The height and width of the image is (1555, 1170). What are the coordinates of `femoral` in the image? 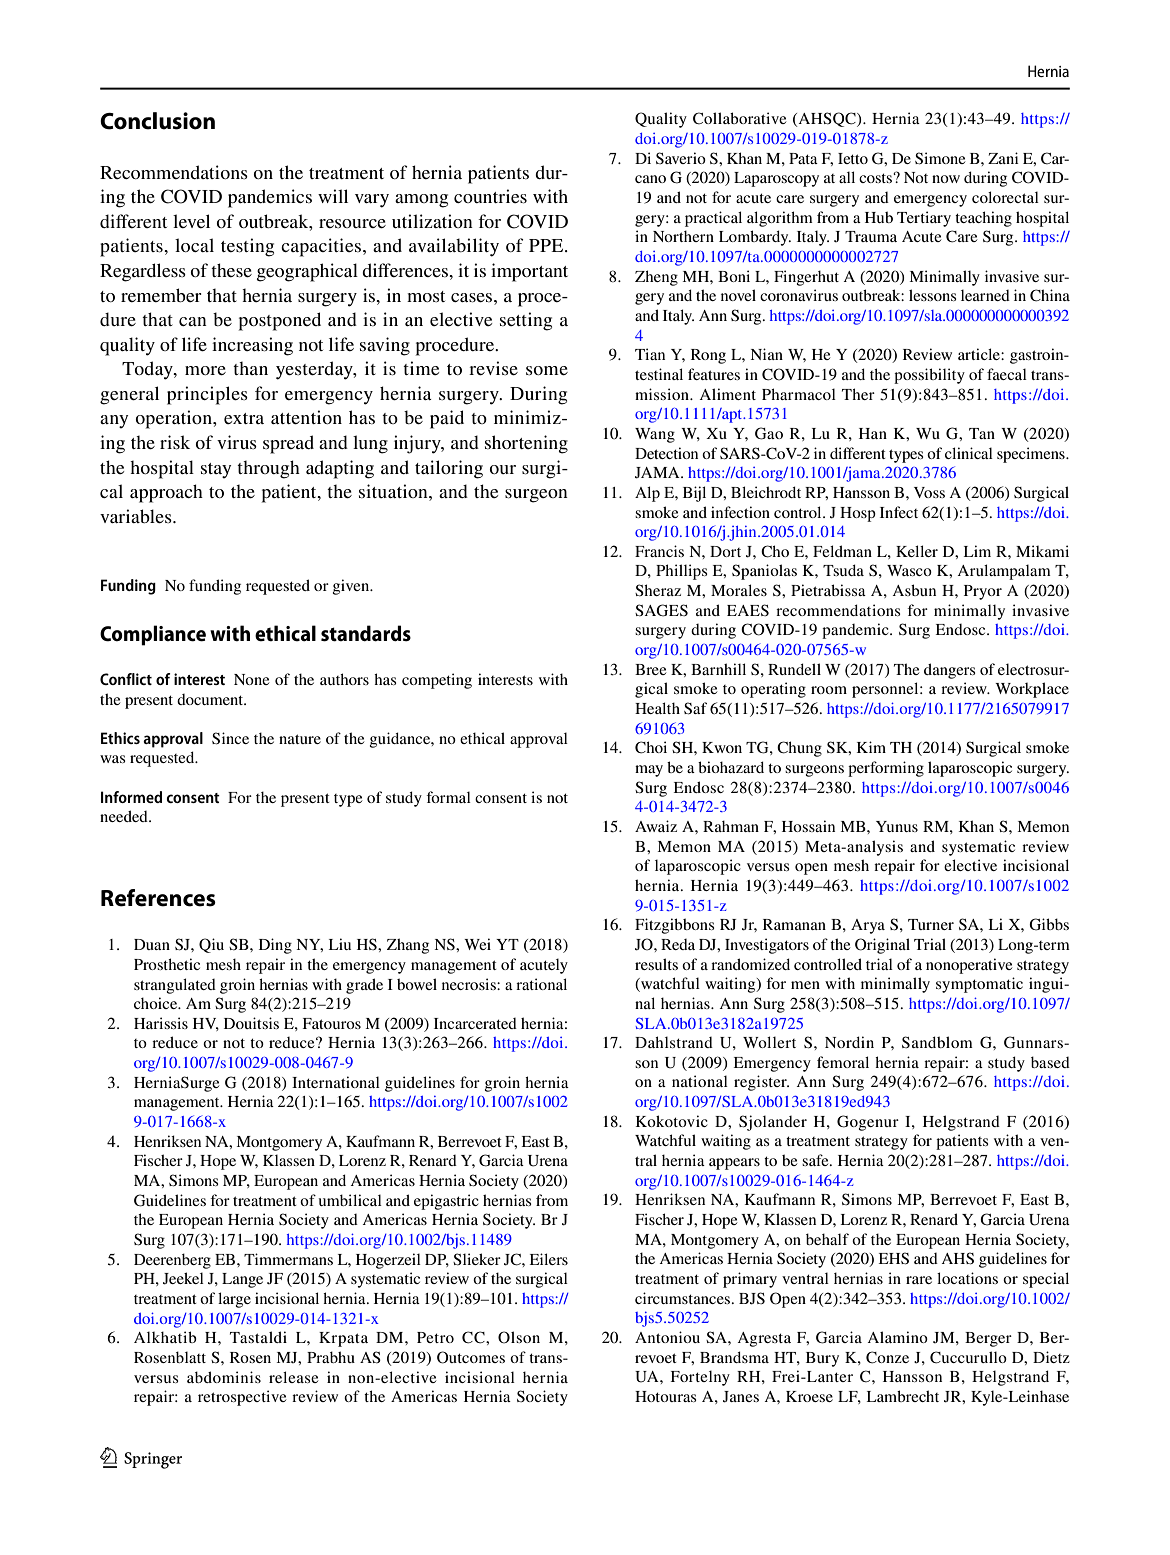 It's located at (843, 1062).
